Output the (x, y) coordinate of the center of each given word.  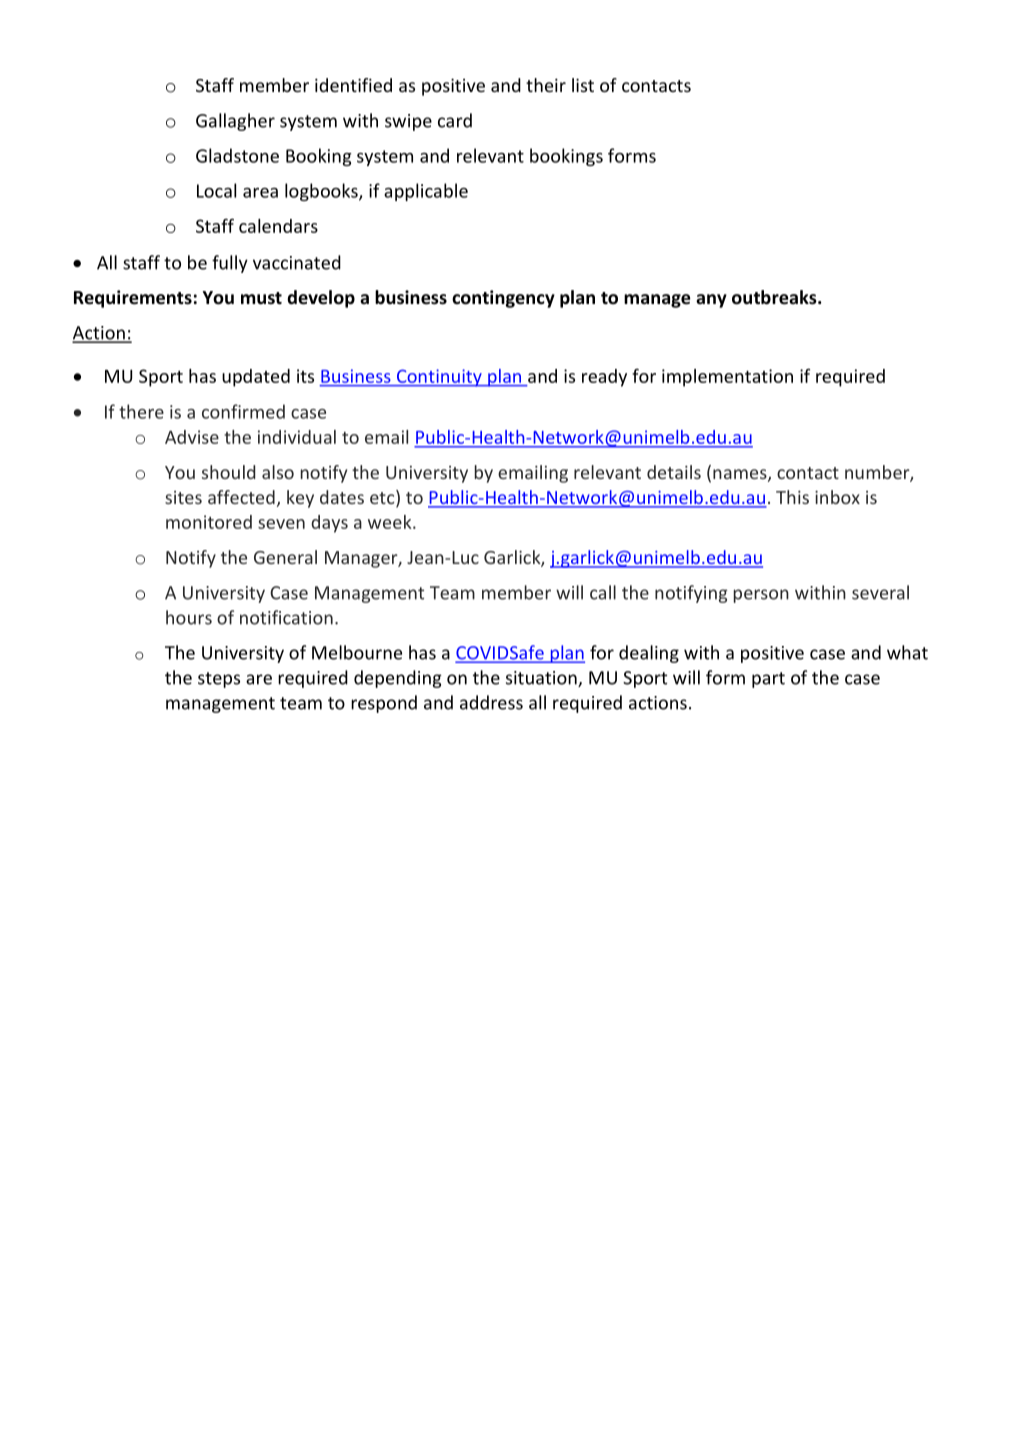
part (768, 680)
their (546, 85)
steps (219, 680)
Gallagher (235, 122)
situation (542, 679)
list (583, 85)
